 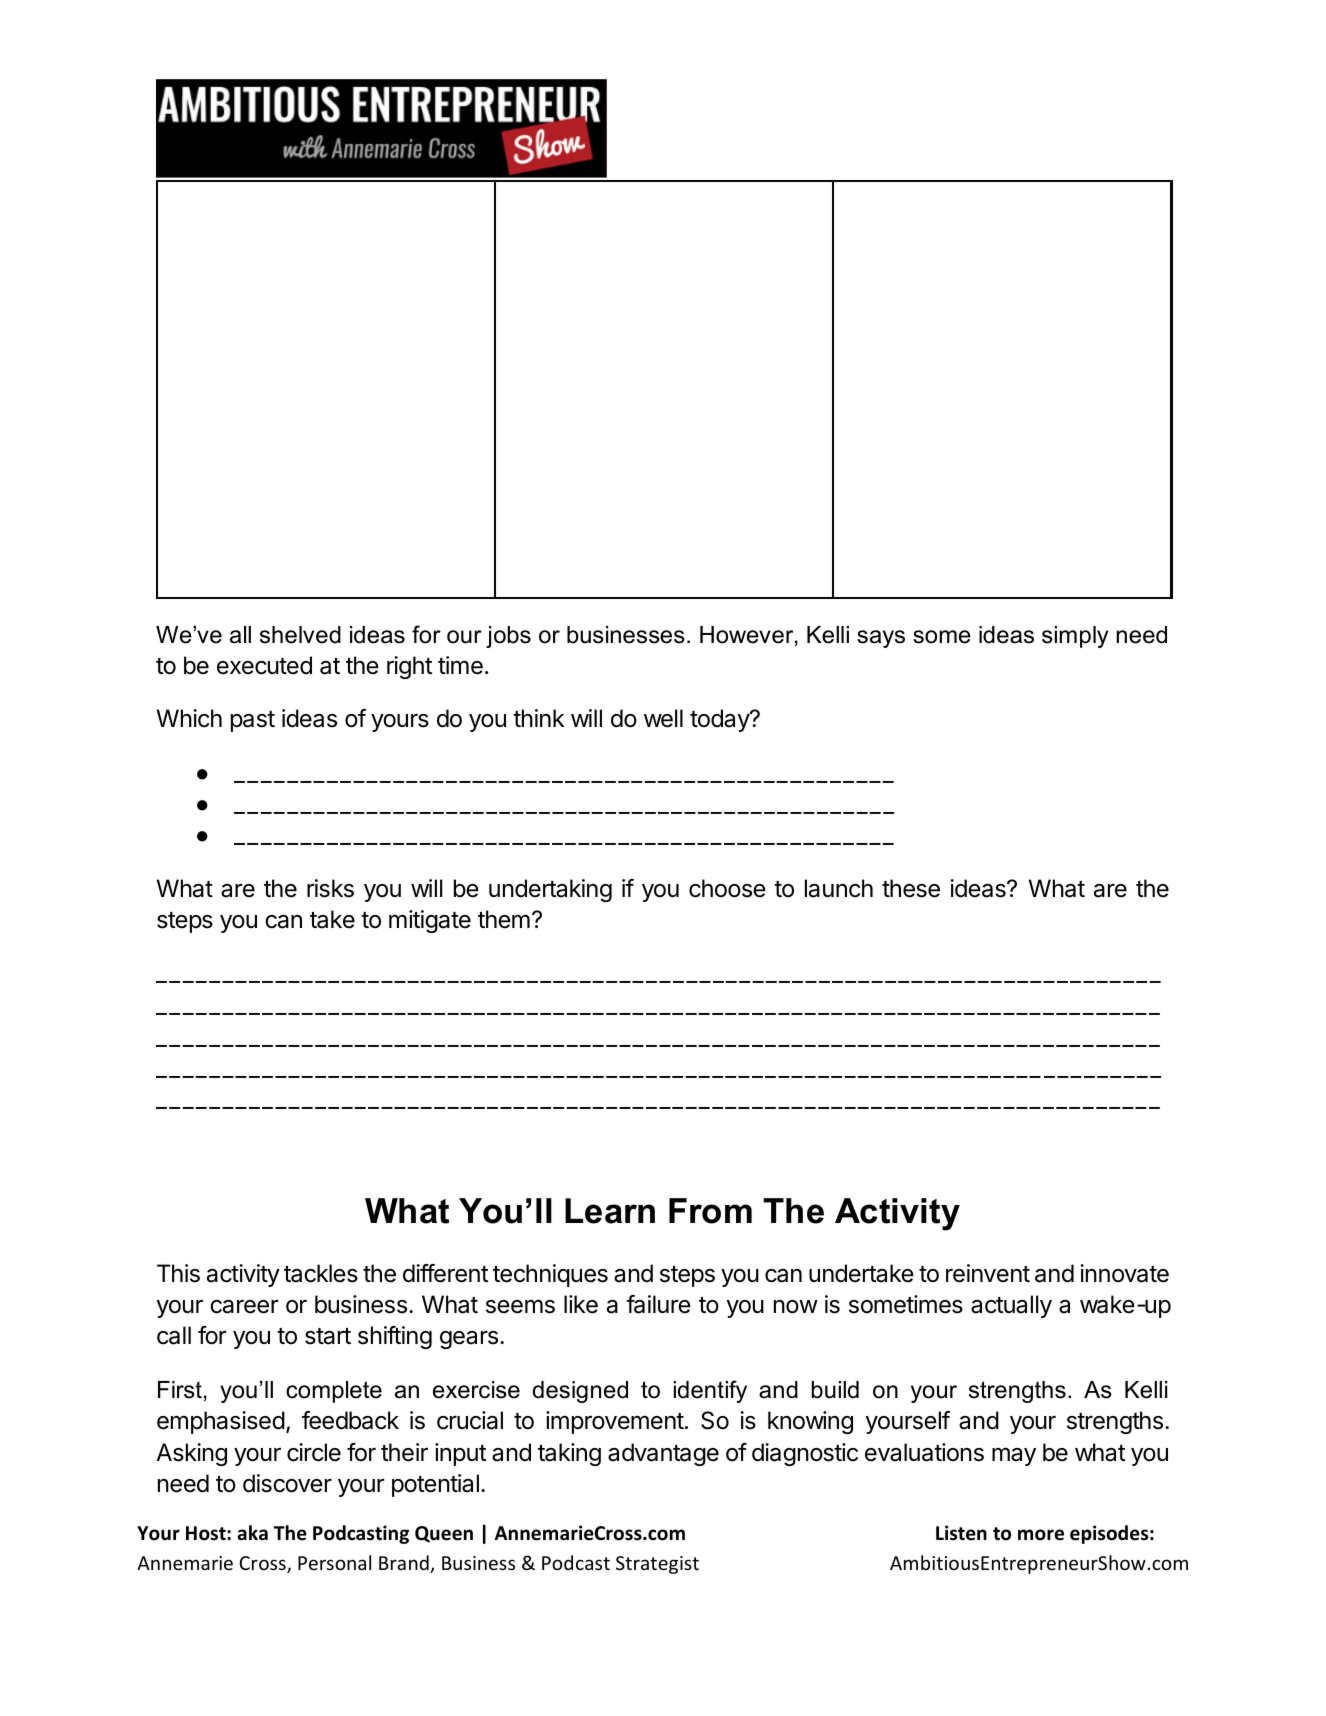 What do you see at coordinates (253, 1533) in the screenshot?
I see `aka` at bounding box center [253, 1533].
